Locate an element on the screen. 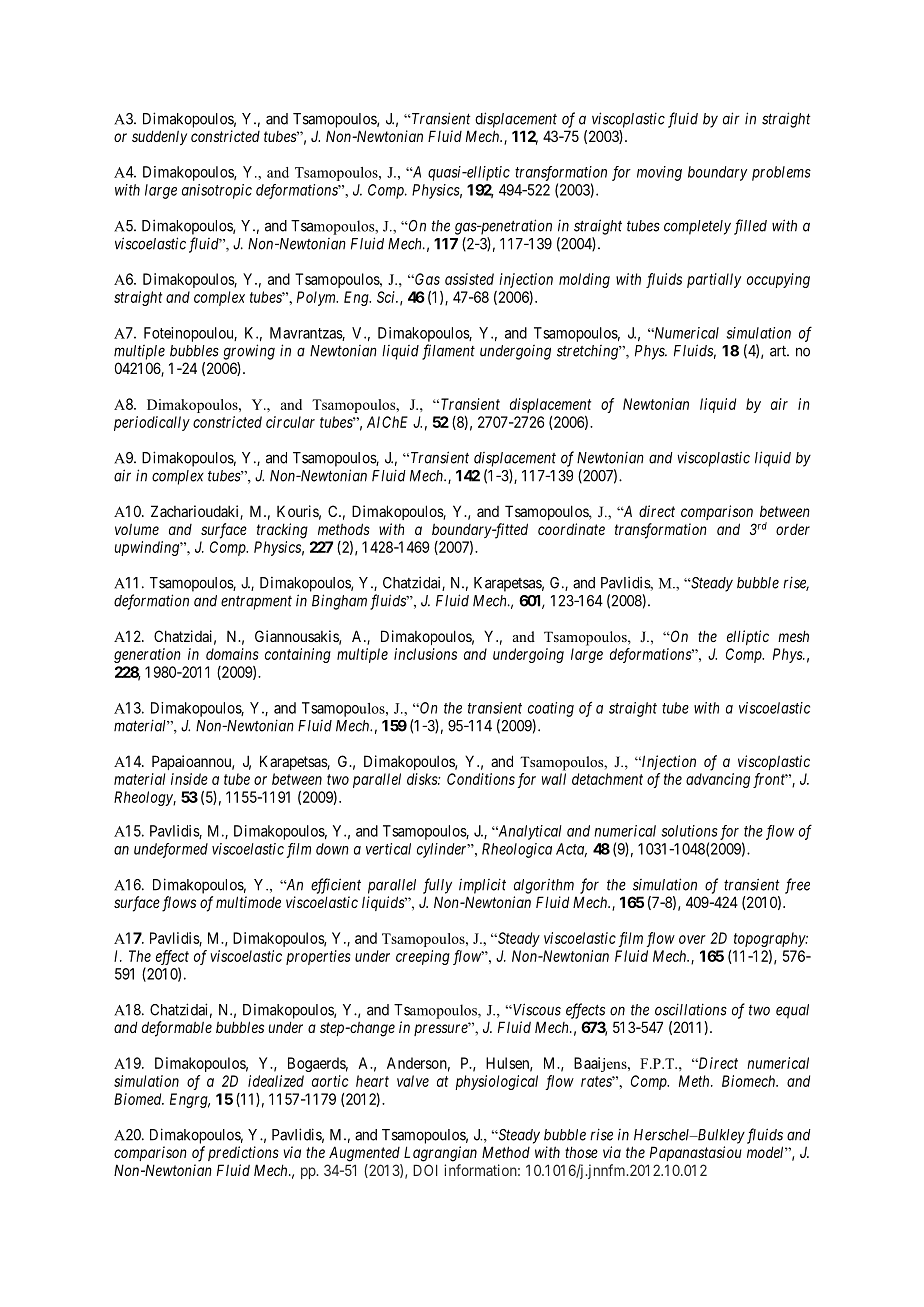  predictions is located at coordinates (243, 1153).
